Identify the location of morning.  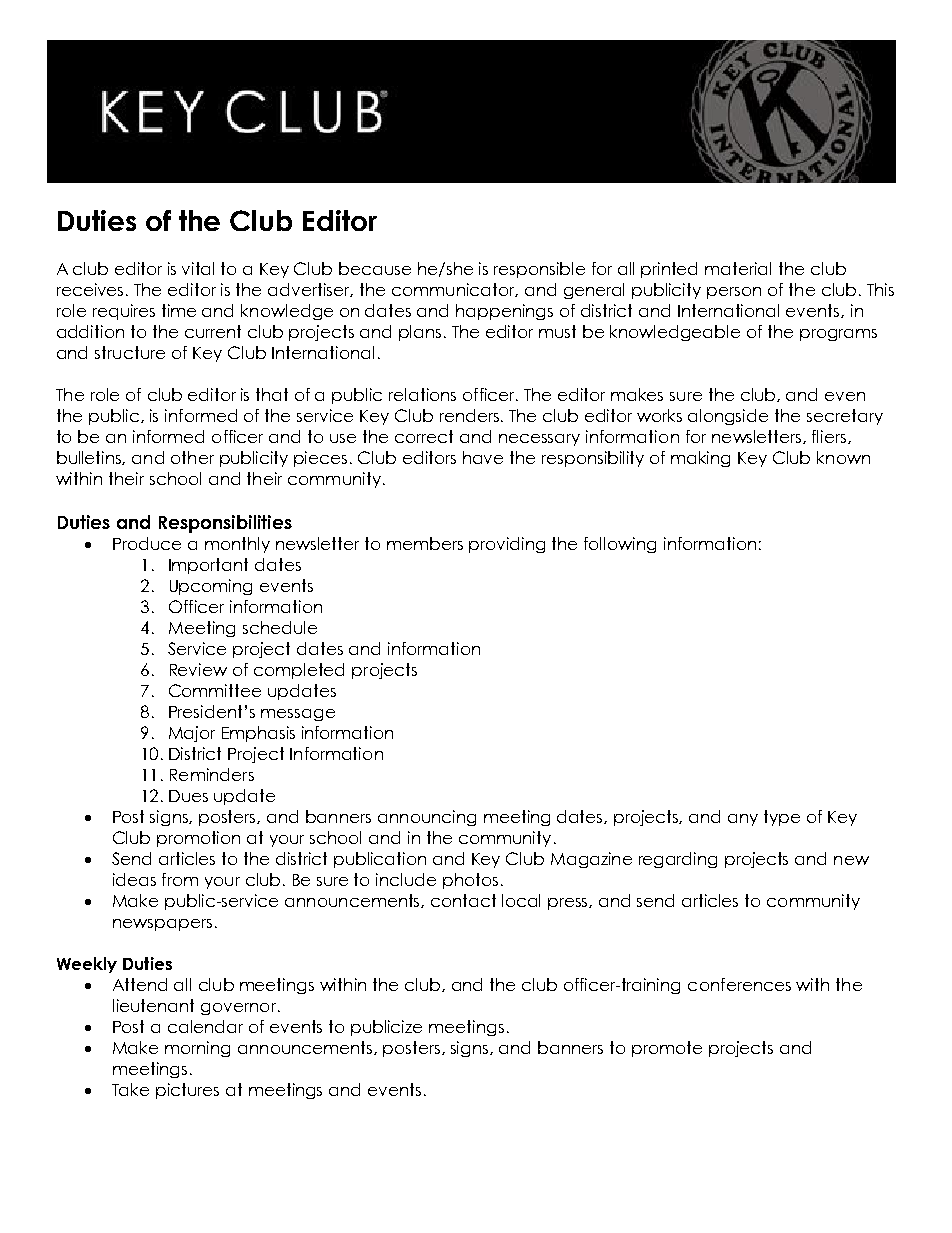
(197, 1049).
